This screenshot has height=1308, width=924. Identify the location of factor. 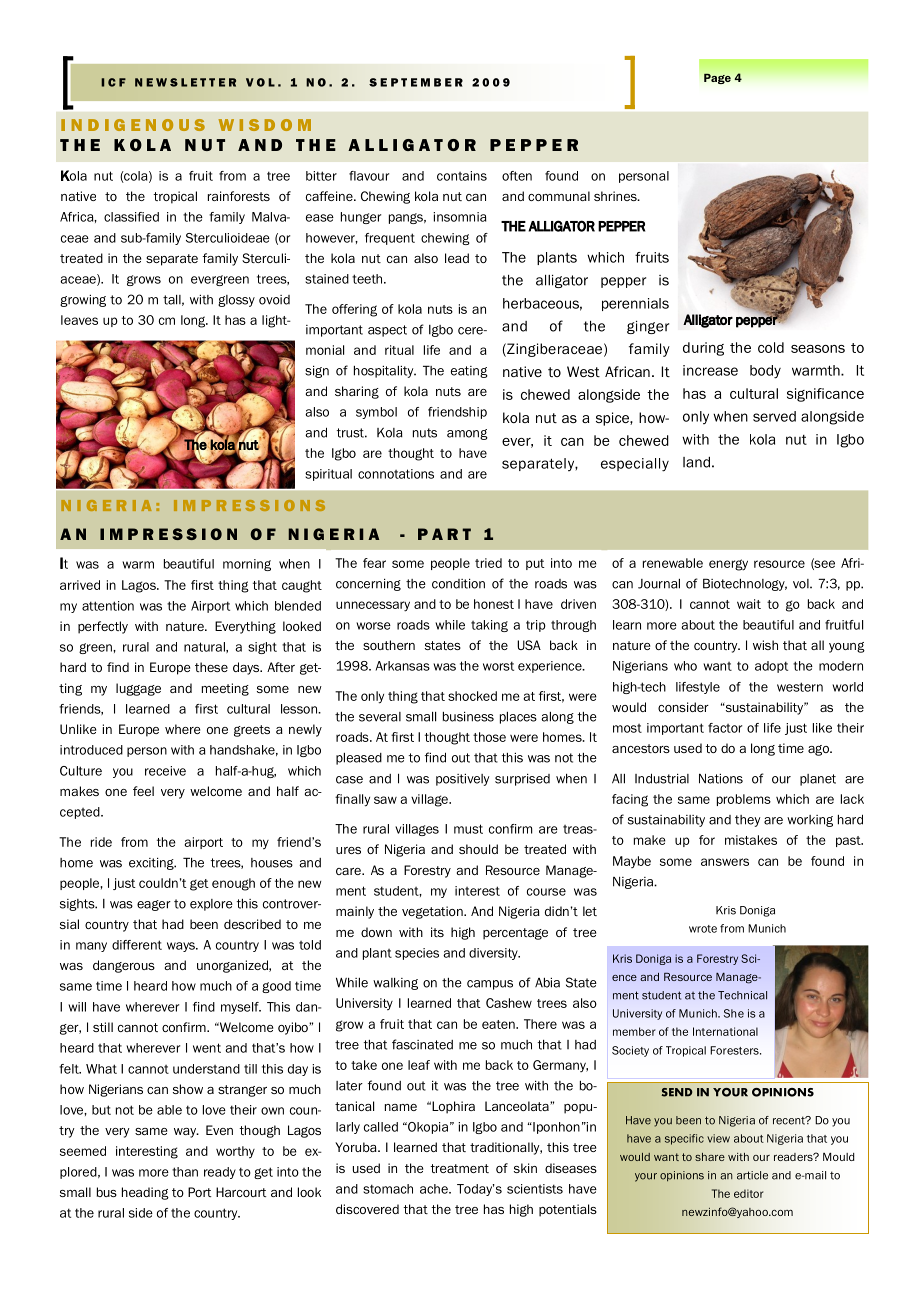
(725, 728).
